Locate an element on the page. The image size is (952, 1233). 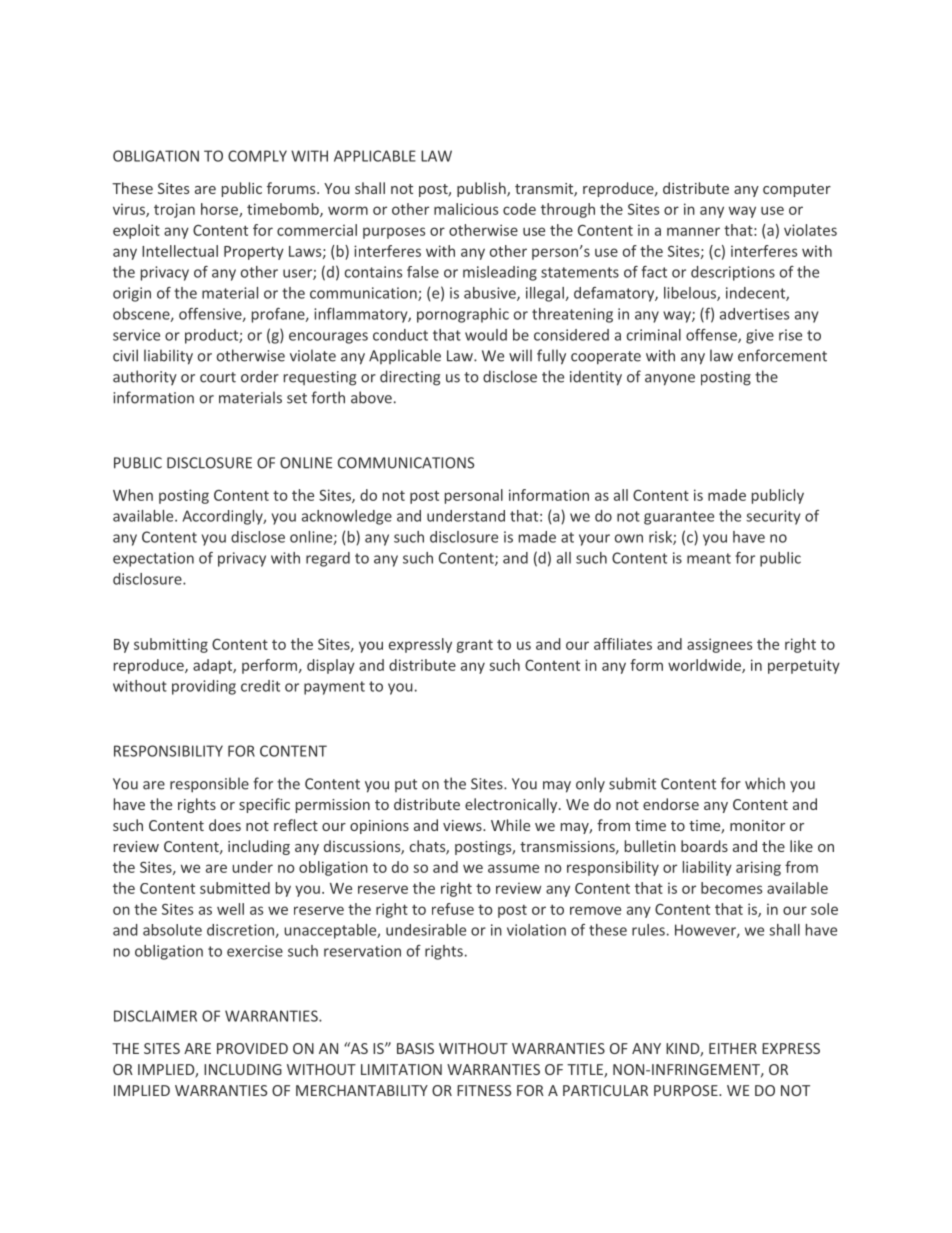
PROVIDED is located at coordinates (252, 1048).
